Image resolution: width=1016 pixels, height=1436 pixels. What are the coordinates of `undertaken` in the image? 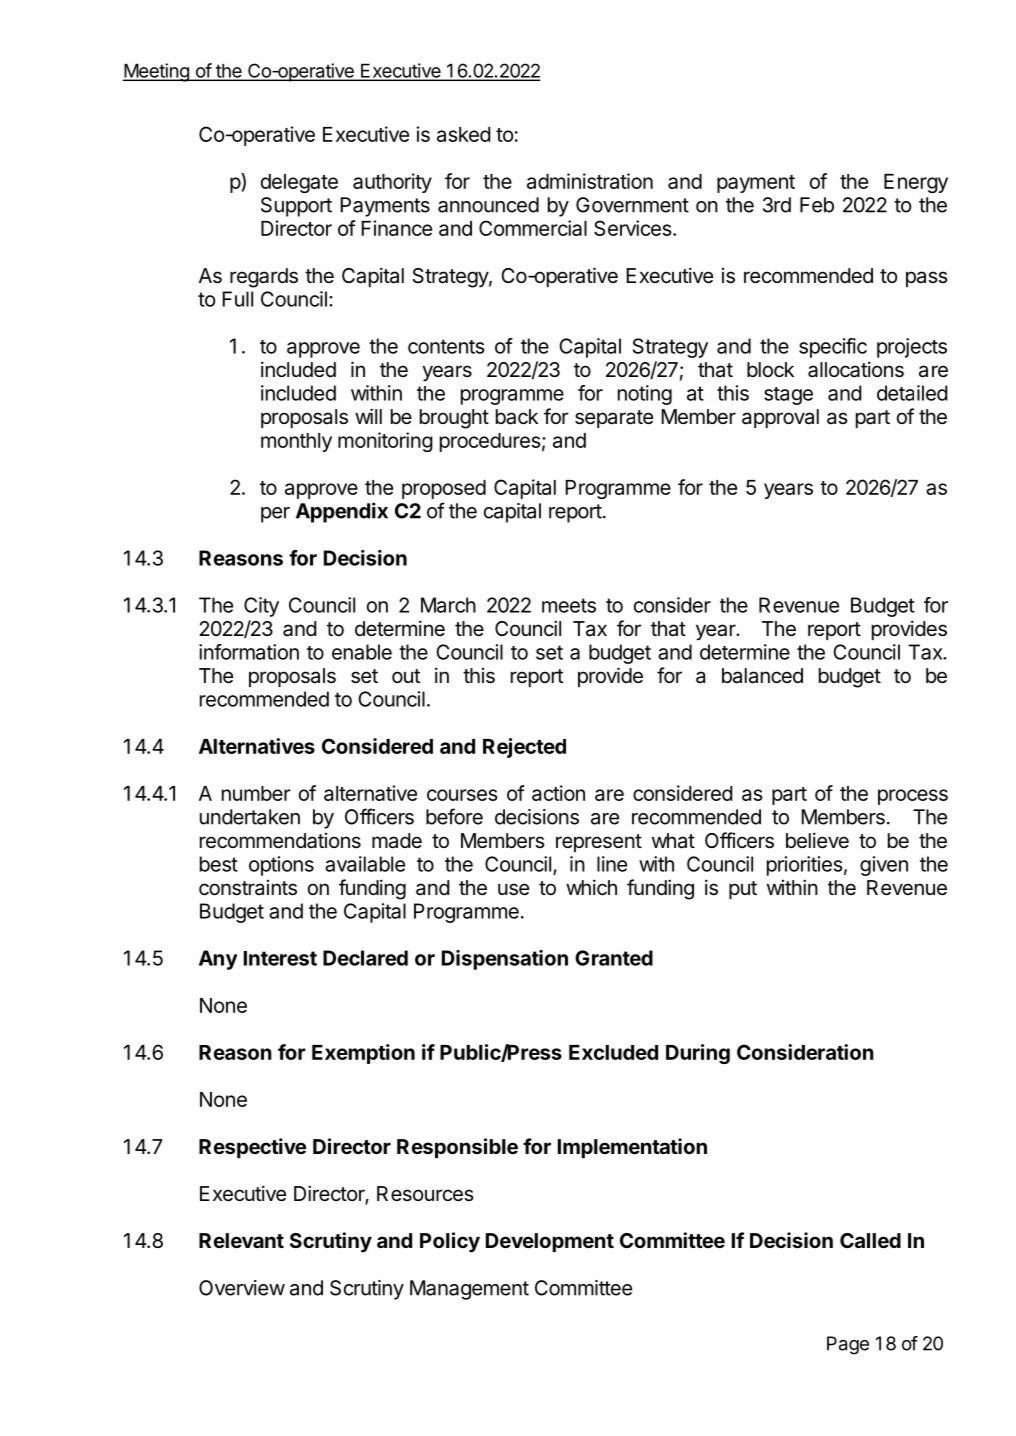 It's located at (250, 817).
